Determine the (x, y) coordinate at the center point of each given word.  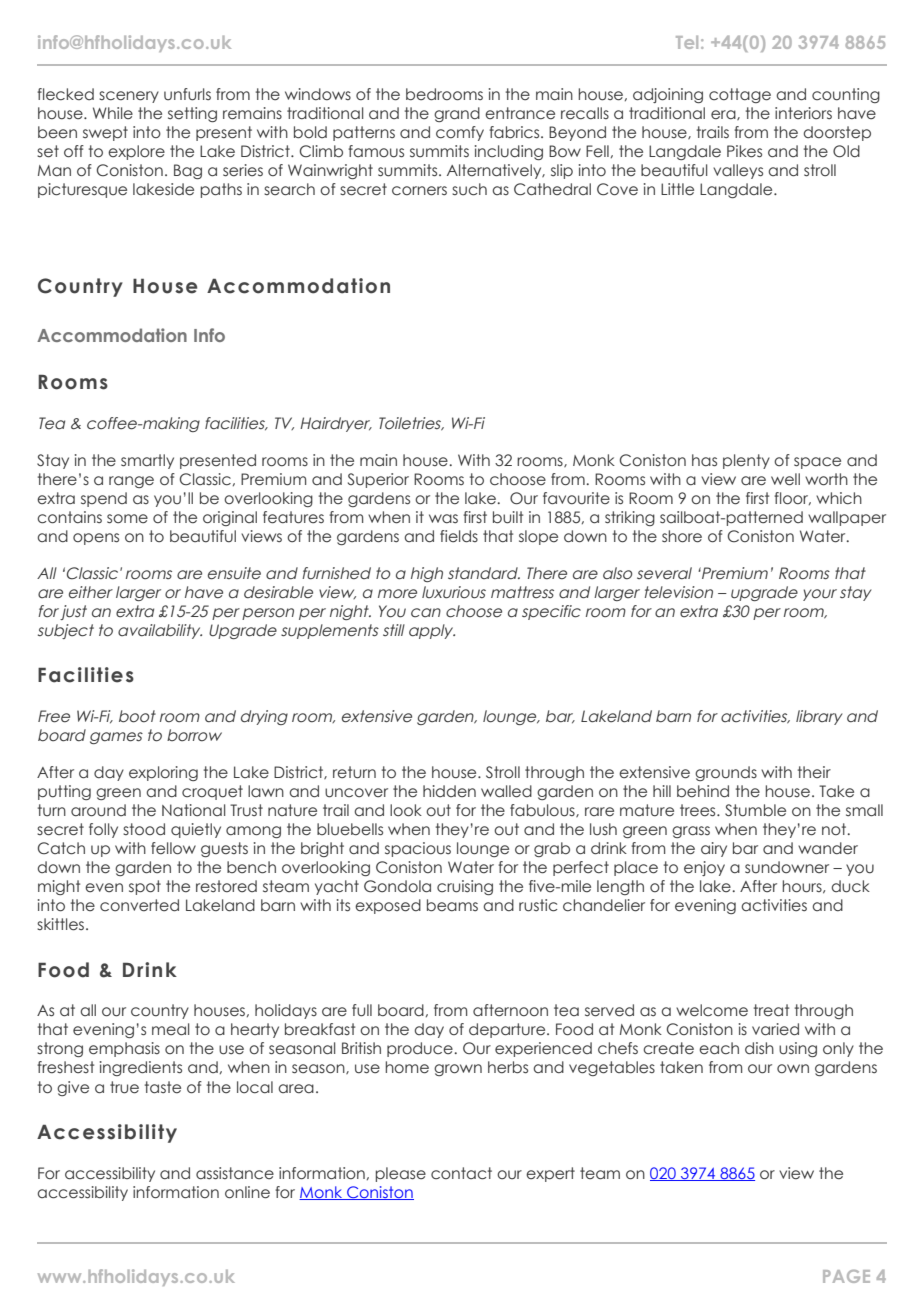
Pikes (744, 151)
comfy (460, 133)
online (247, 1192)
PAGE (846, 1276)
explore (136, 152)
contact (461, 1173)
